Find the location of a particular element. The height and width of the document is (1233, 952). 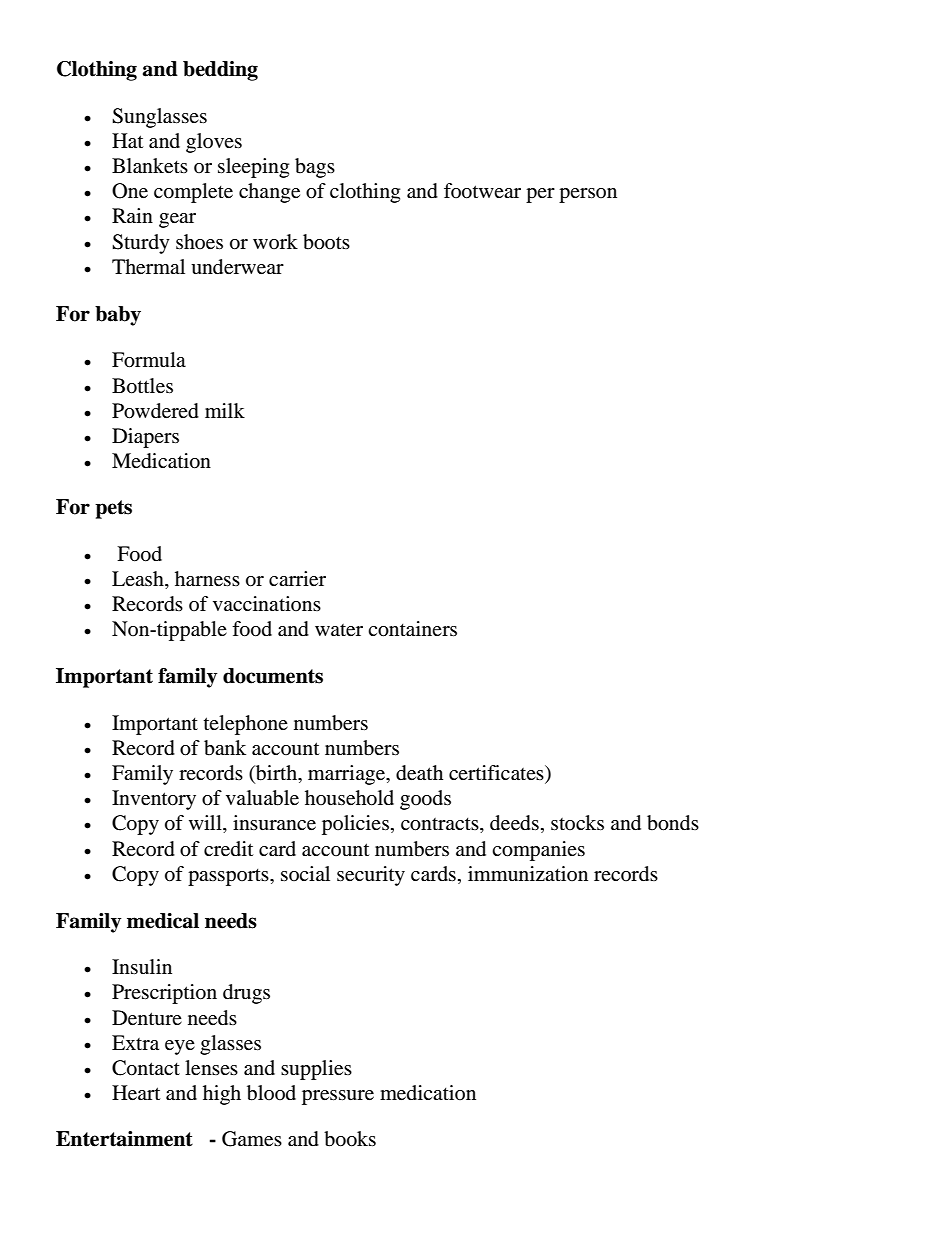

bedding is located at coordinates (220, 71).
